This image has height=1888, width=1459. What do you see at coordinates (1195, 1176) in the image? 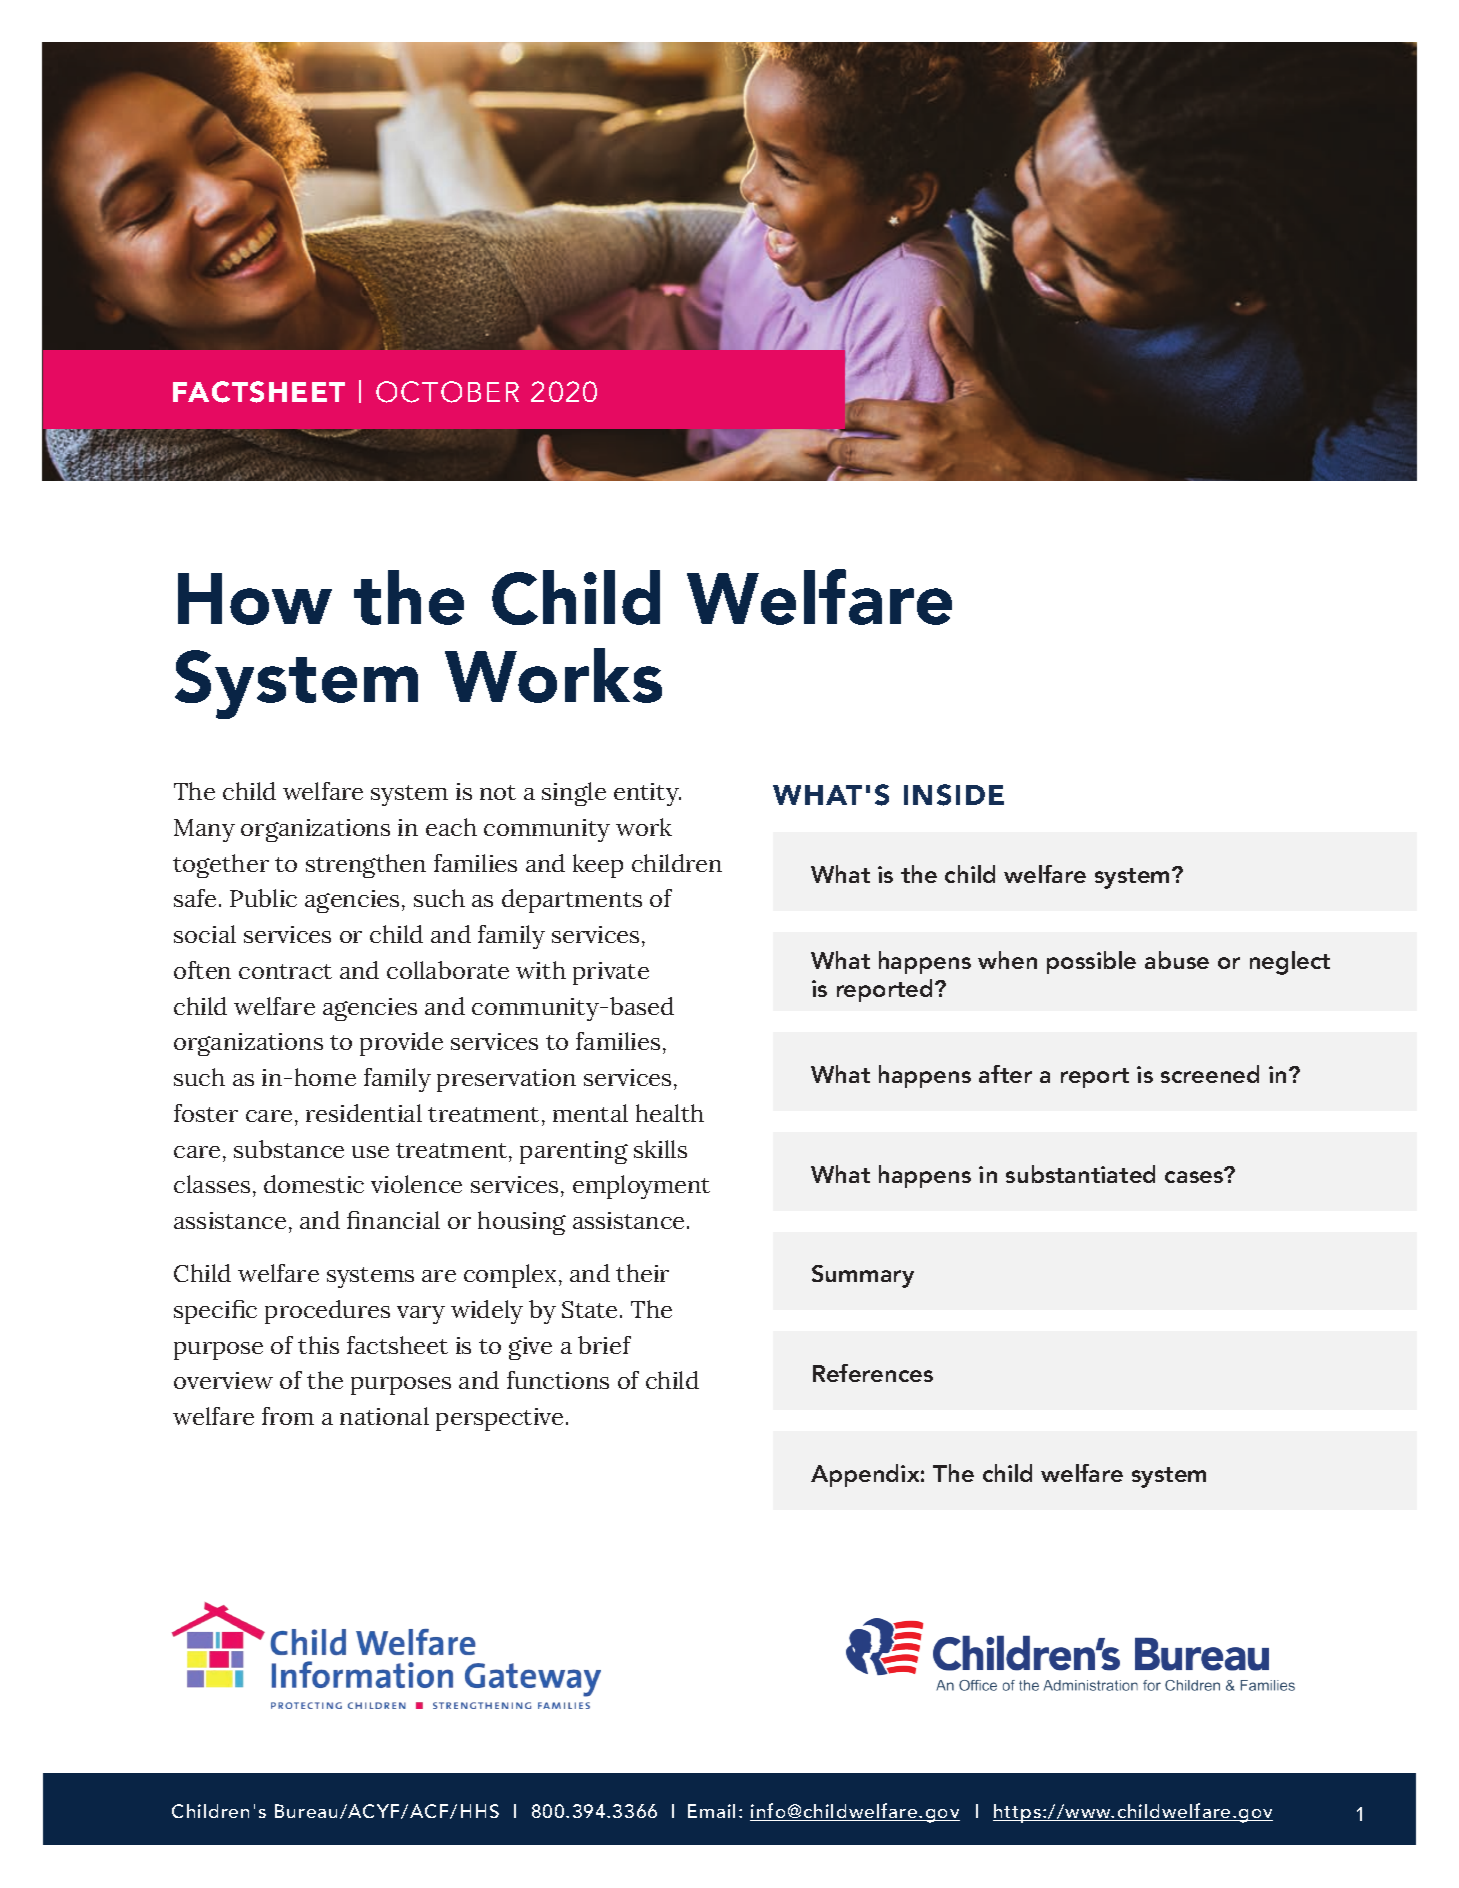
I see `cases` at bounding box center [1195, 1176].
